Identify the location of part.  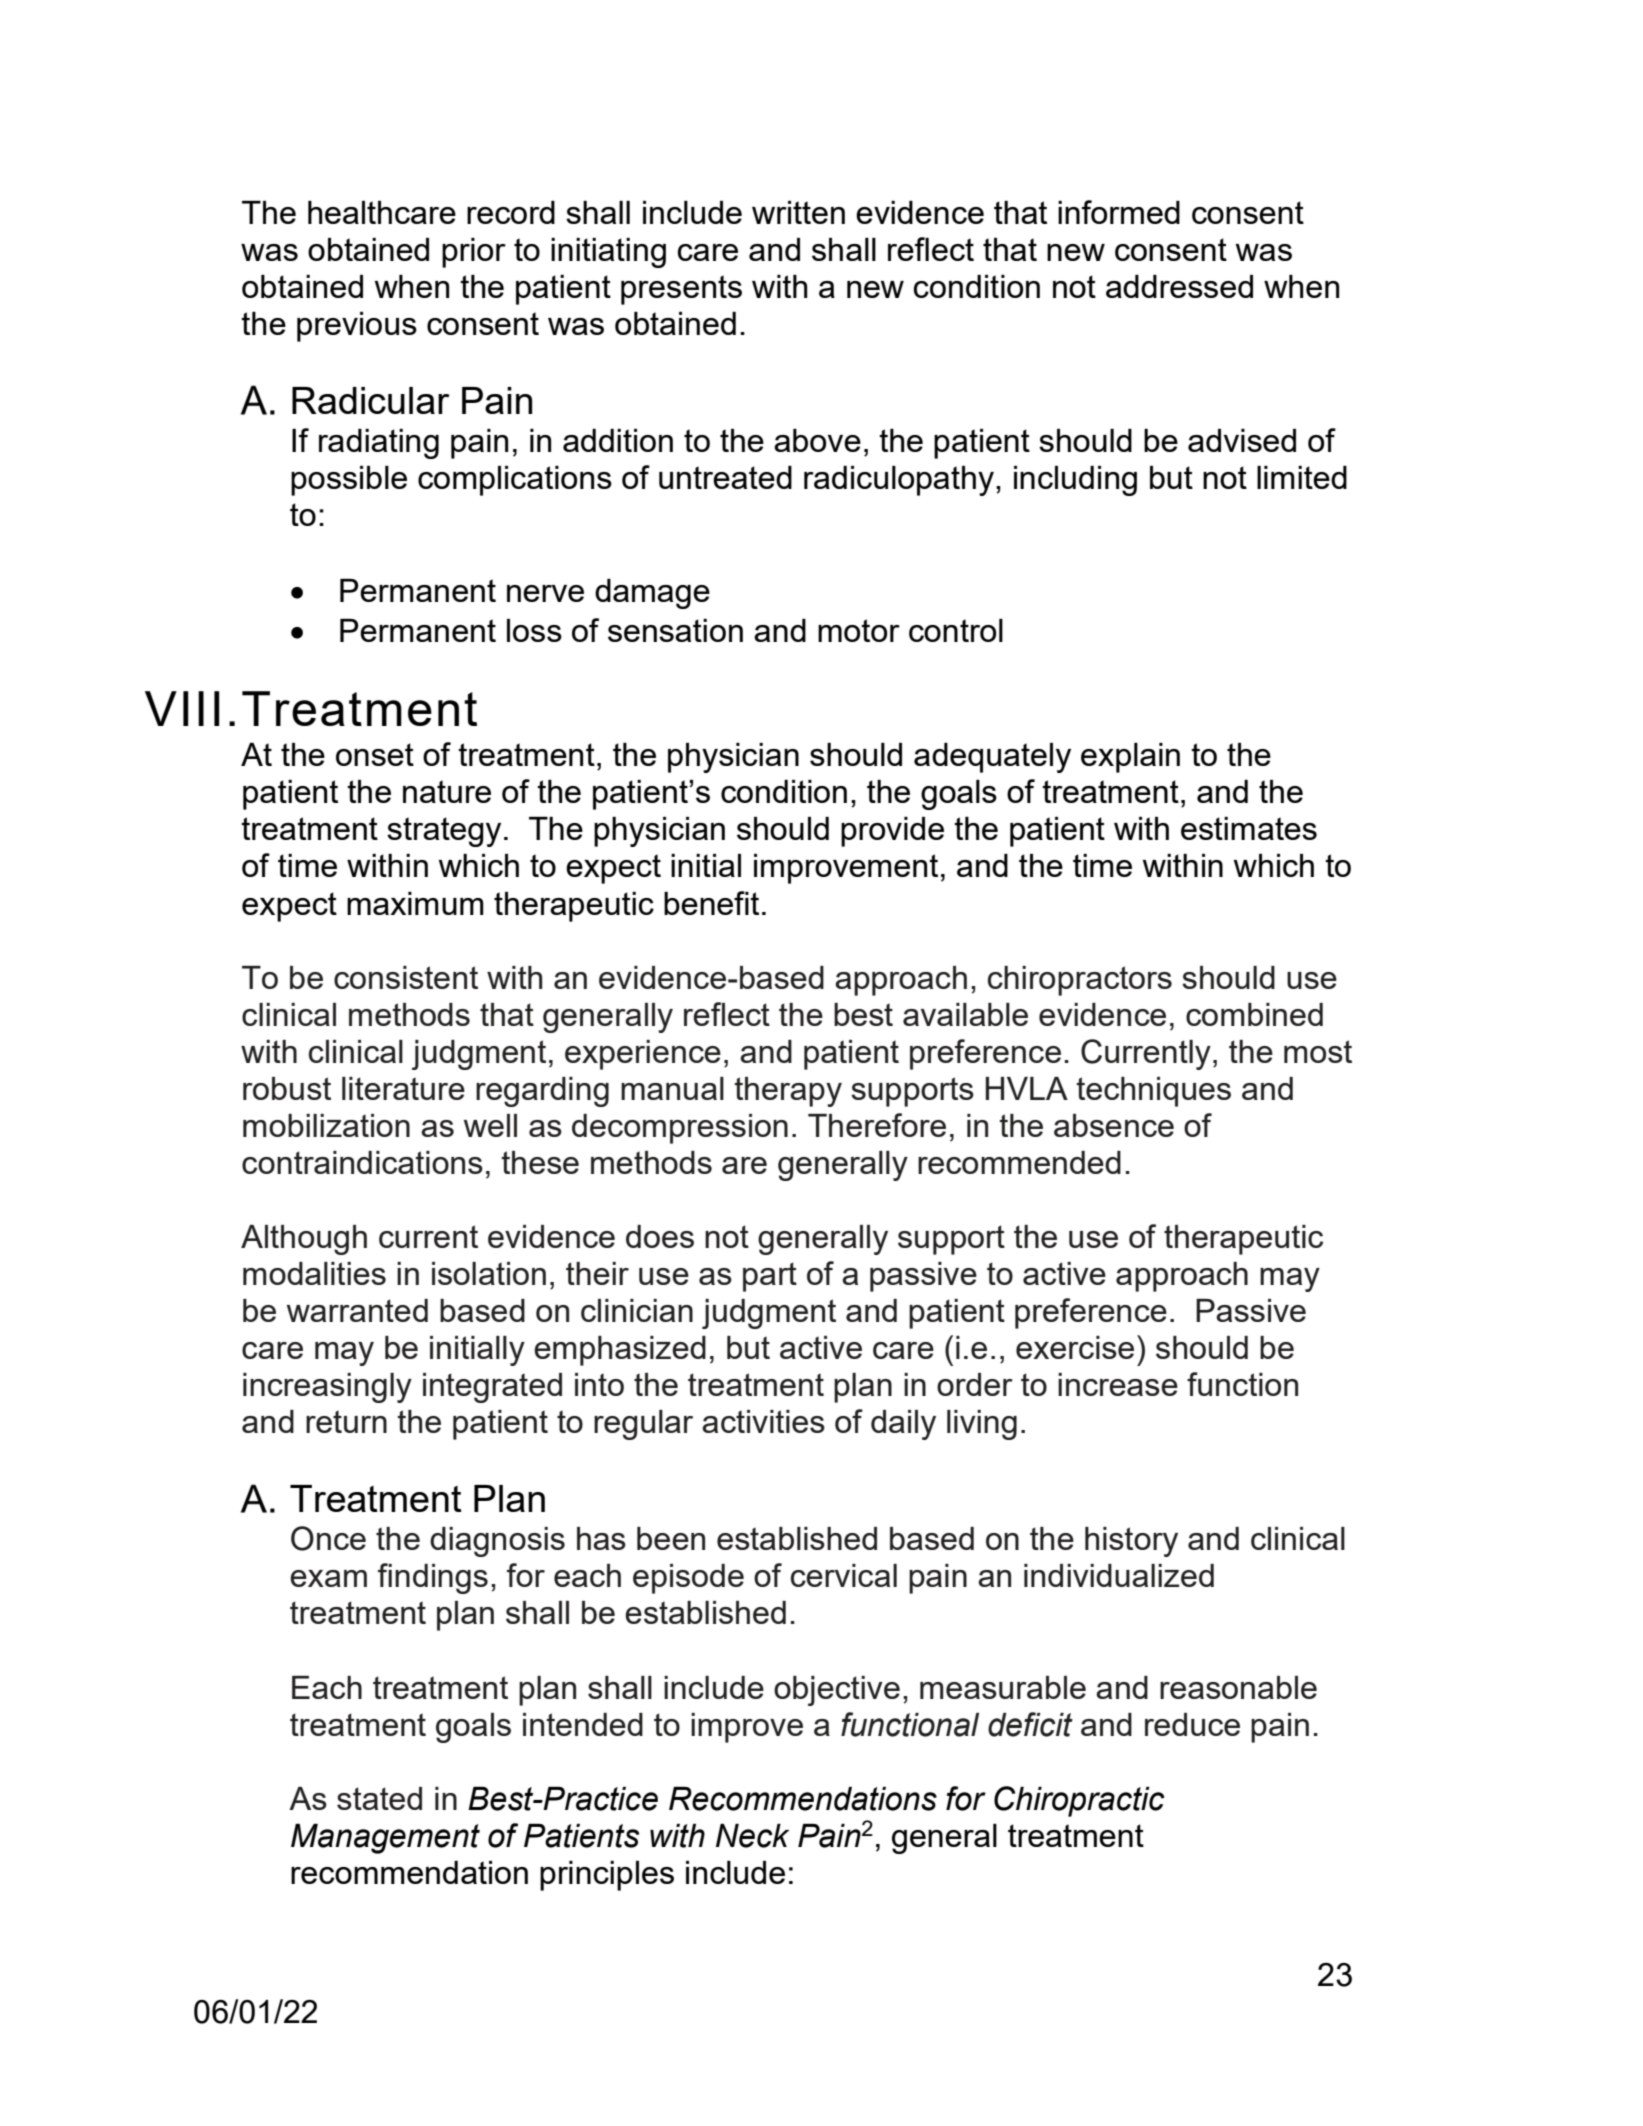
(770, 1277).
